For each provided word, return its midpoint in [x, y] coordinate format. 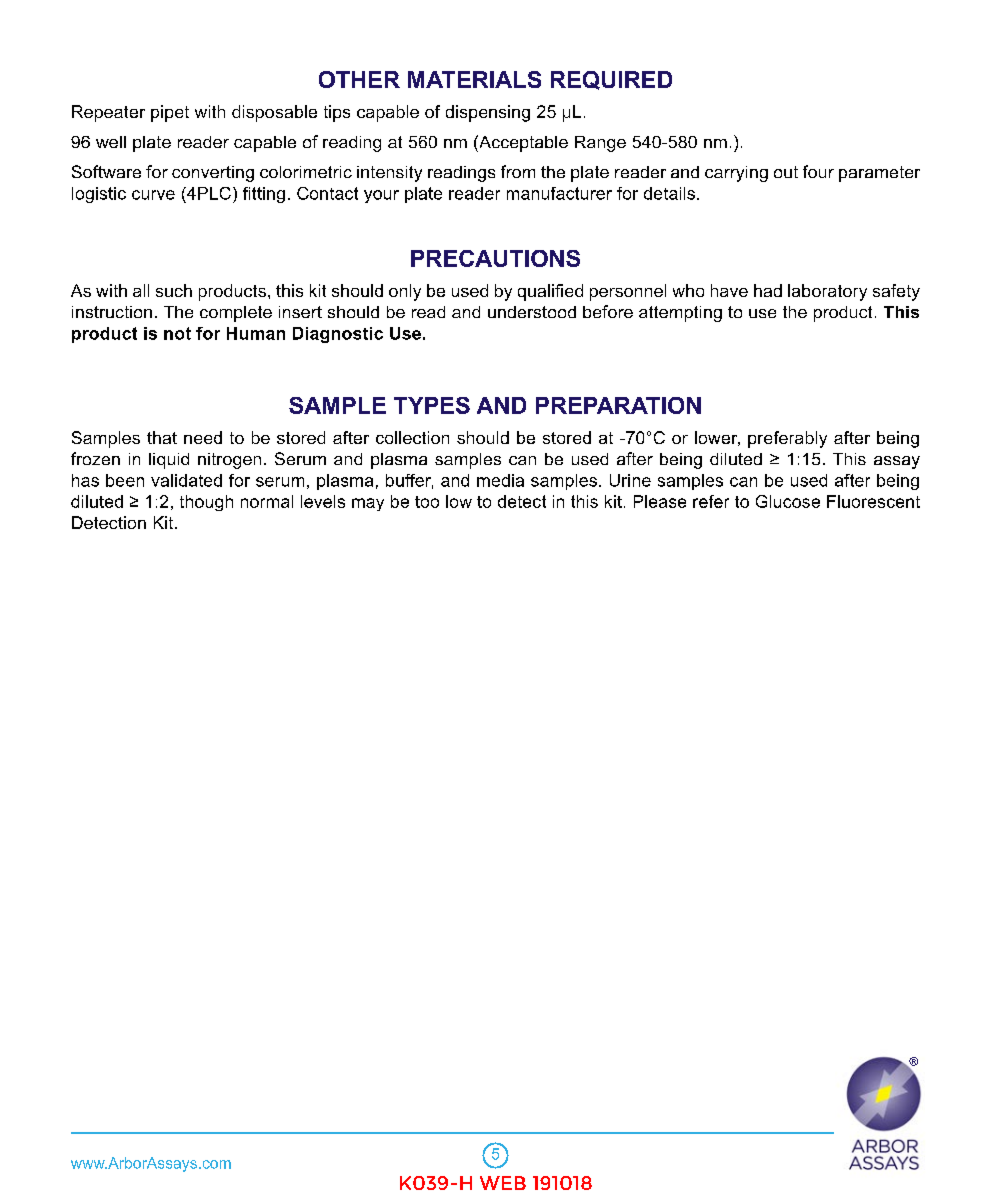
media [500, 480]
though [206, 503]
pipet [170, 113]
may [368, 504]
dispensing [488, 113]
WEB [503, 1183]
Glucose [788, 501]
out [786, 172]
